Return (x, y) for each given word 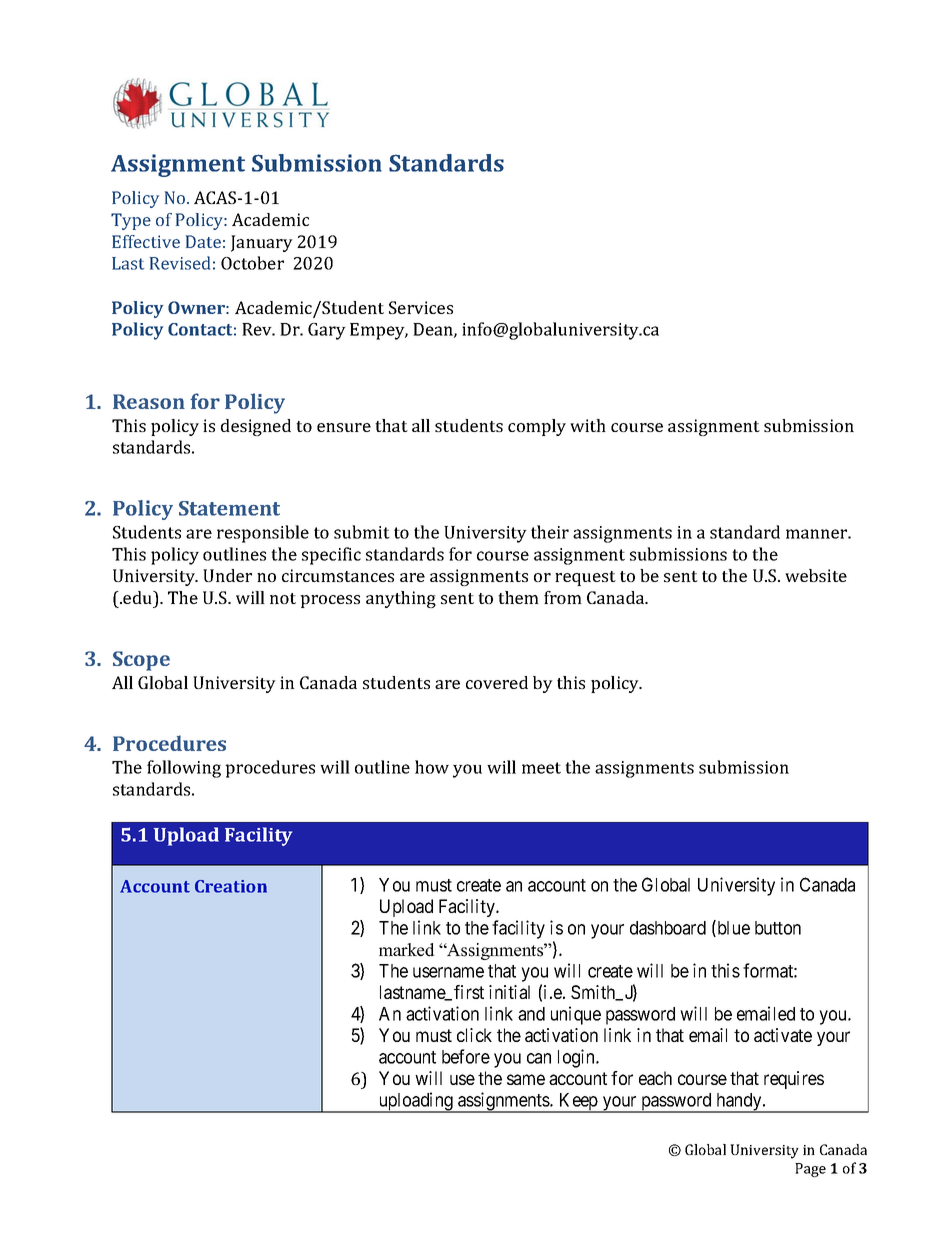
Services (421, 307)
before (466, 1056)
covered (497, 682)
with (588, 425)
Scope (141, 661)
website (816, 575)
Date (203, 241)
